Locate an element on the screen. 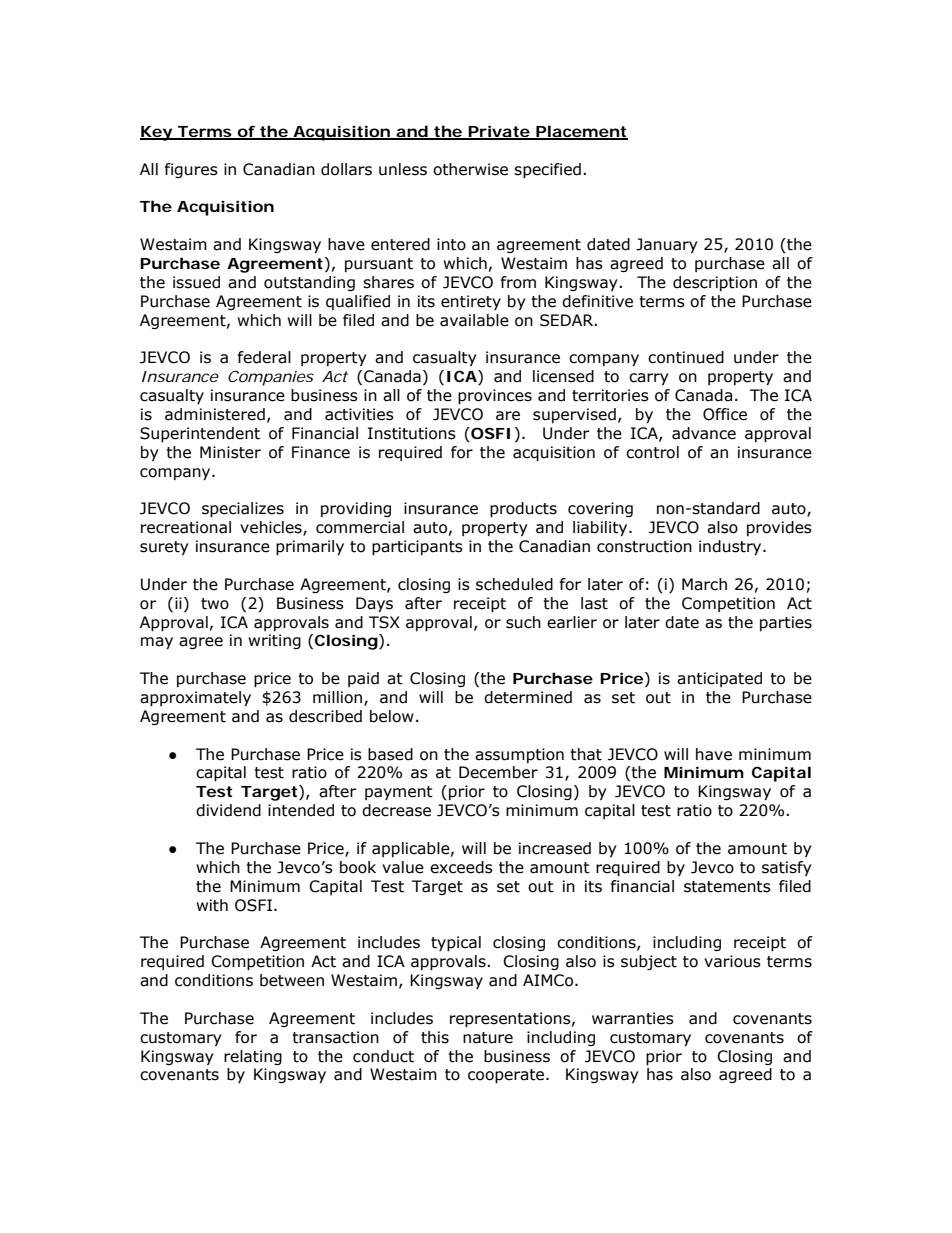 Image resolution: width=952 pixels, height=1233 pixels. nature is located at coordinates (488, 1038).
